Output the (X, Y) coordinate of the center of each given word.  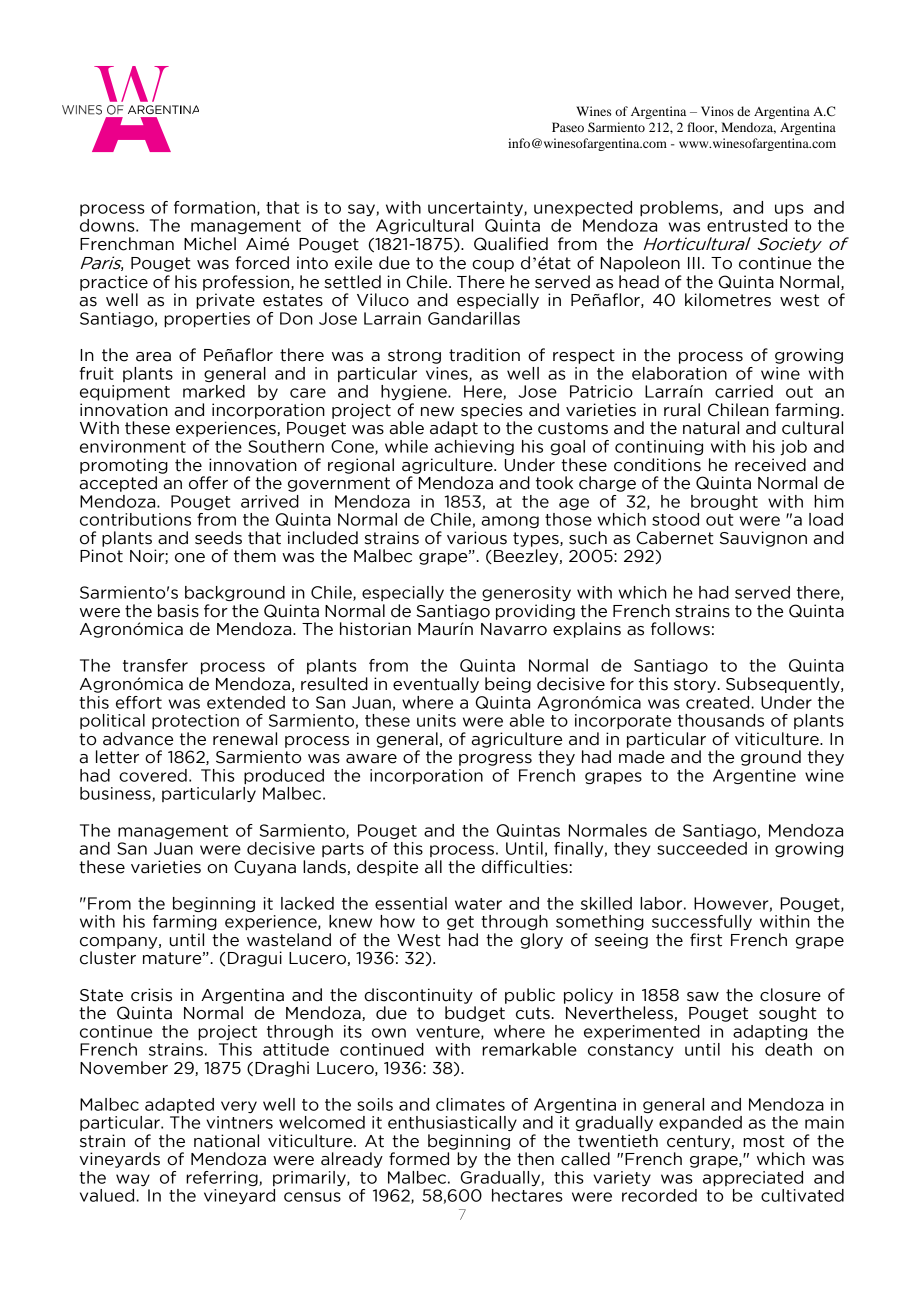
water (478, 904)
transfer (155, 665)
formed (419, 1159)
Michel (210, 244)
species (492, 411)
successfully (702, 922)
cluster (108, 958)
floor (702, 128)
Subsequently (784, 685)
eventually (436, 685)
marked (214, 391)
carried (744, 391)
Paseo (568, 127)
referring (223, 1178)
